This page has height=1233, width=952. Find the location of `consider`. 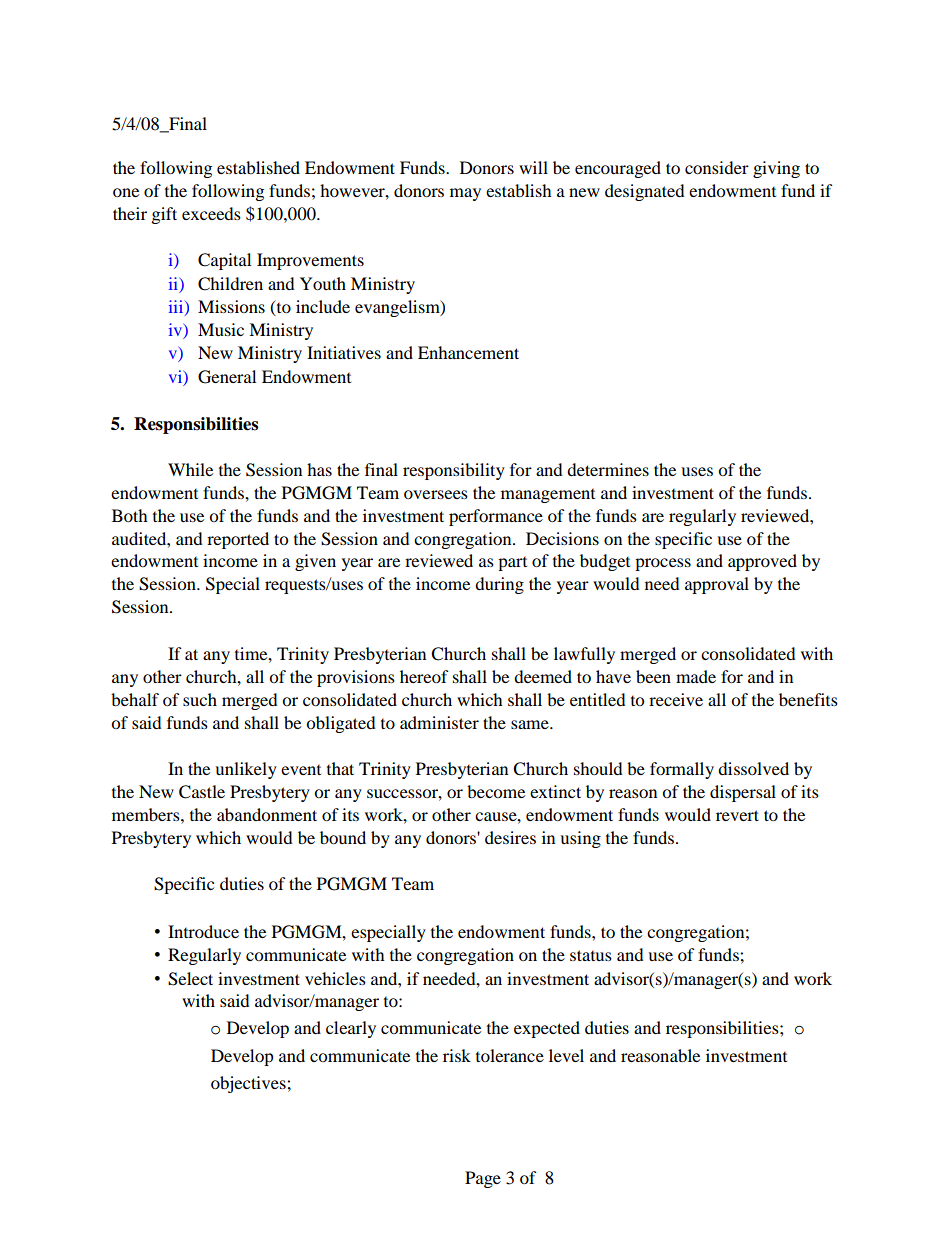

consider is located at coordinates (717, 167).
